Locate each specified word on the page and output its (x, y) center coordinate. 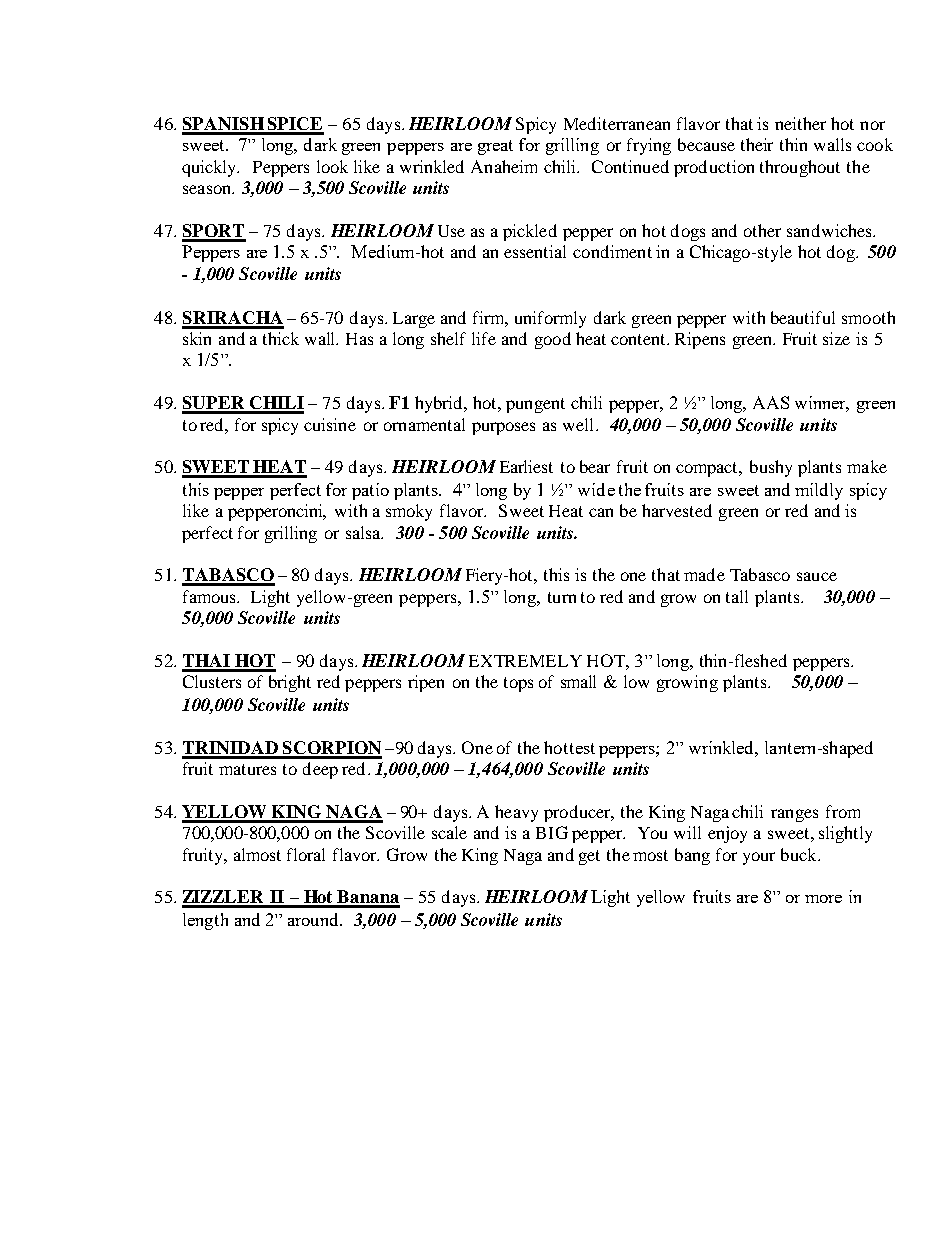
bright (290, 683)
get (589, 857)
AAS (771, 402)
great (495, 147)
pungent (535, 405)
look (332, 166)
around (314, 919)
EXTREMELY (525, 661)
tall (737, 596)
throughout (800, 168)
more (823, 899)
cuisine (330, 424)
